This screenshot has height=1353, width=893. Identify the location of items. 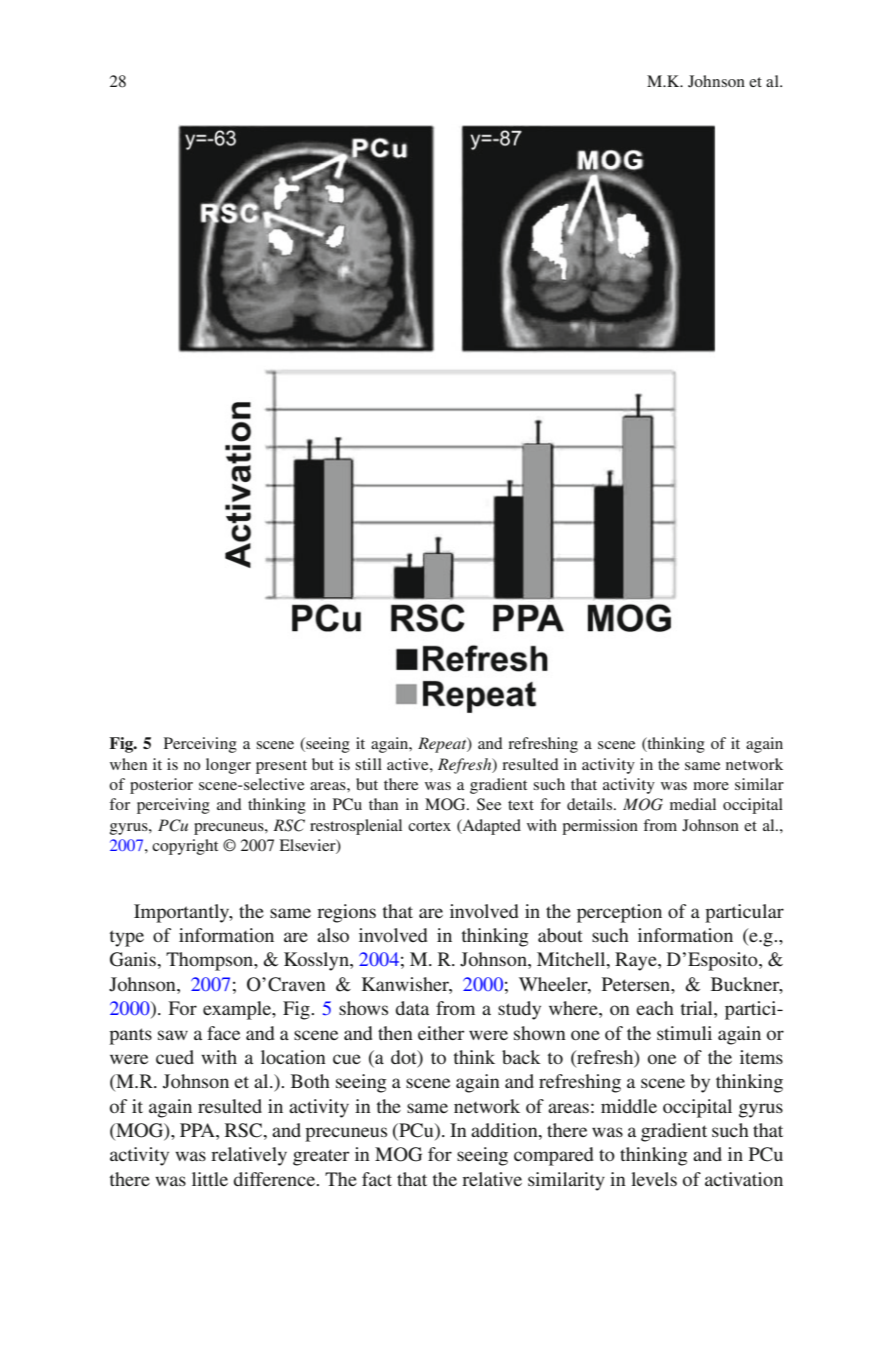
(761, 1057).
